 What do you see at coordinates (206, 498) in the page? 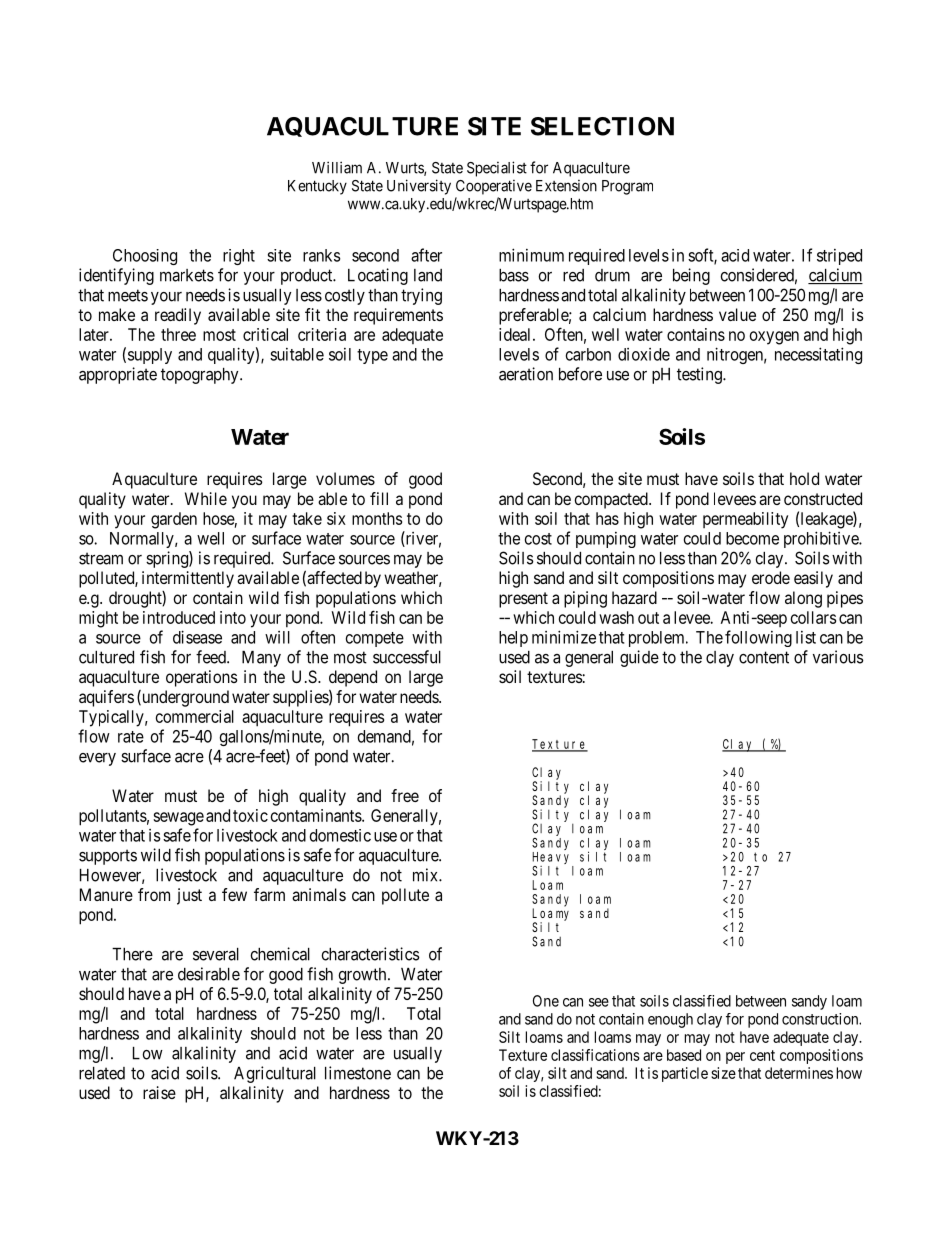
I see `While` at bounding box center [206, 498].
